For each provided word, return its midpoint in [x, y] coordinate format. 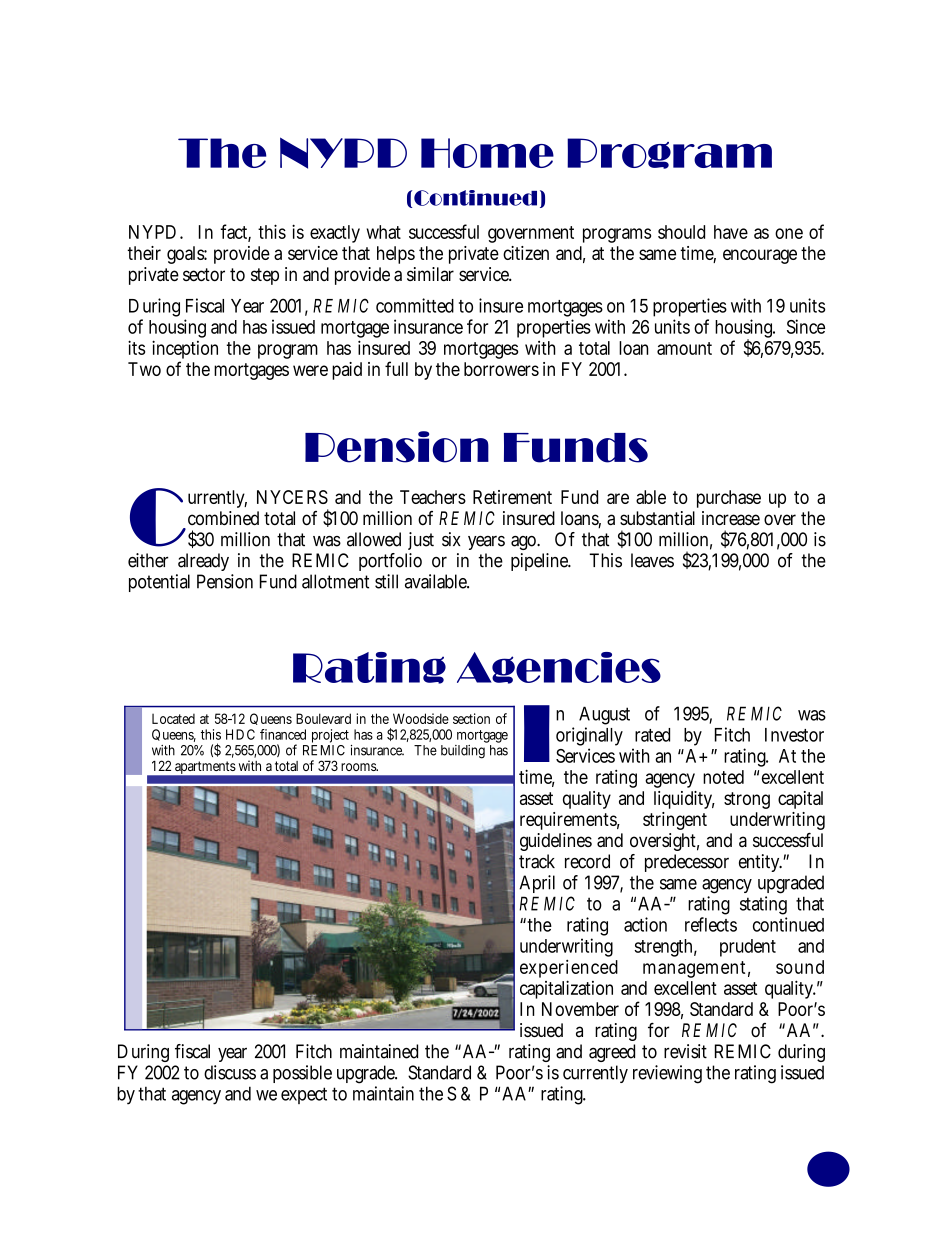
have [731, 232]
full [396, 368]
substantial [657, 518]
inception [185, 351]
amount [684, 348]
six [451, 539]
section [471, 718]
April [537, 884]
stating [763, 907]
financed [283, 734]
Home [487, 153]
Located [173, 718]
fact [234, 232]
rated [652, 735]
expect [304, 1095]
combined [223, 518]
